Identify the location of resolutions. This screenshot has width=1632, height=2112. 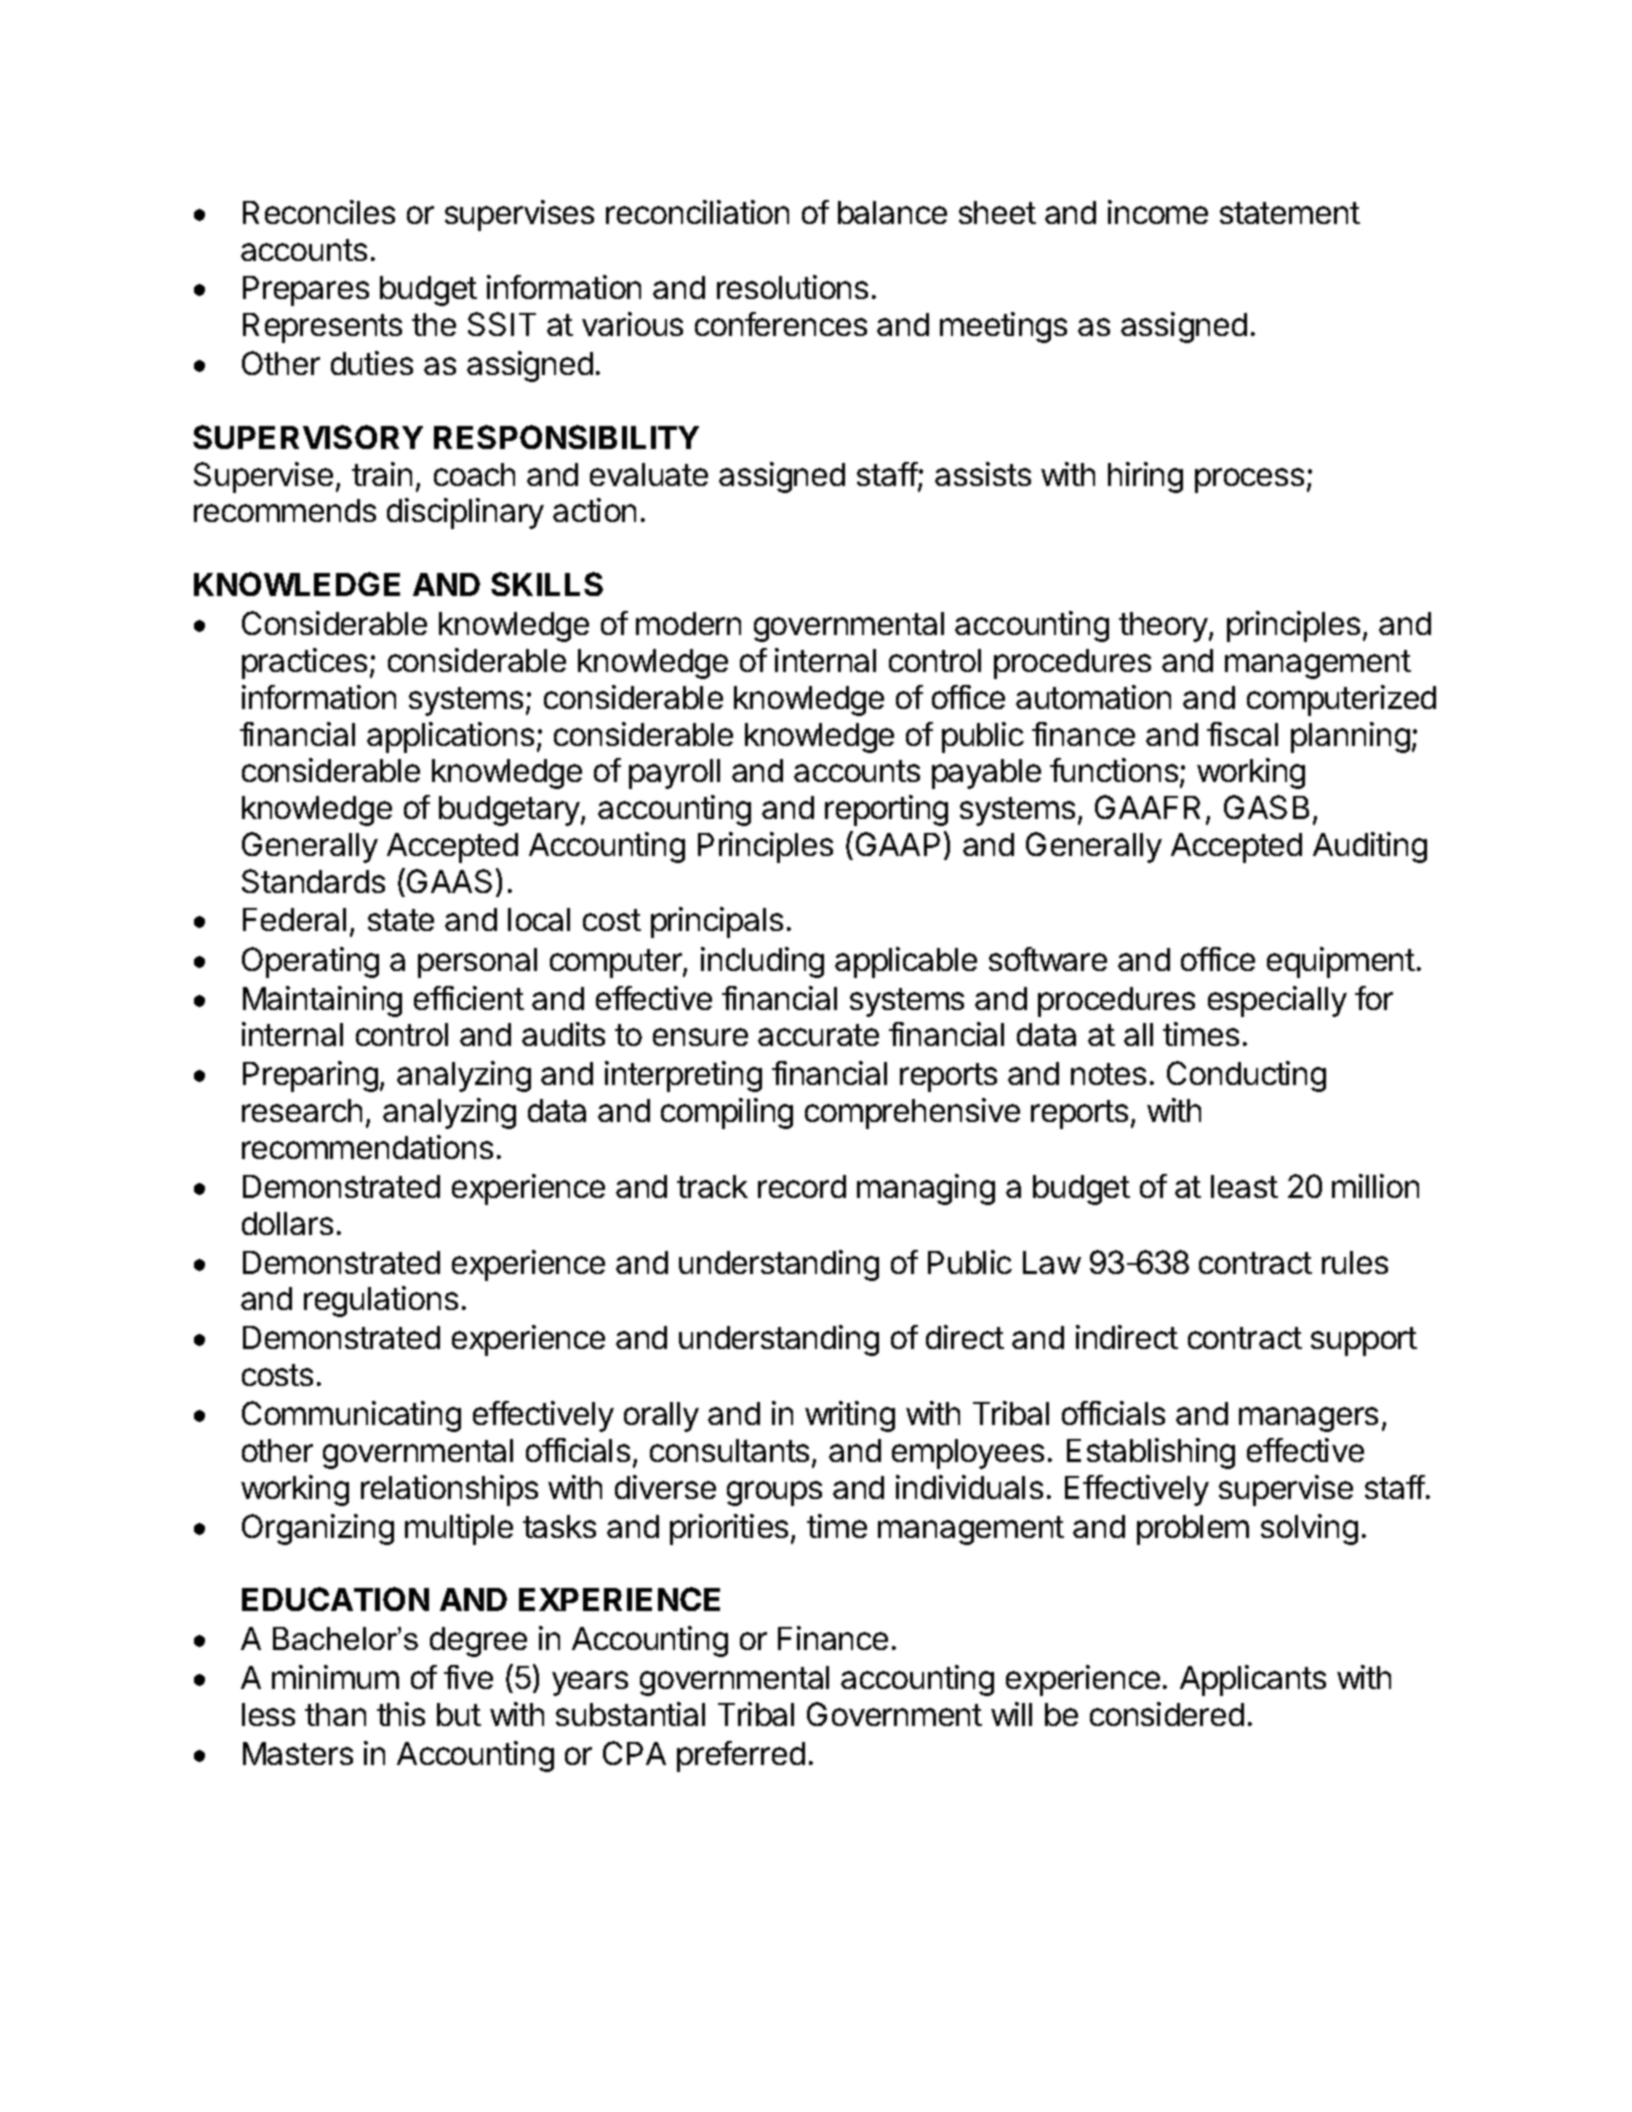
(792, 287).
